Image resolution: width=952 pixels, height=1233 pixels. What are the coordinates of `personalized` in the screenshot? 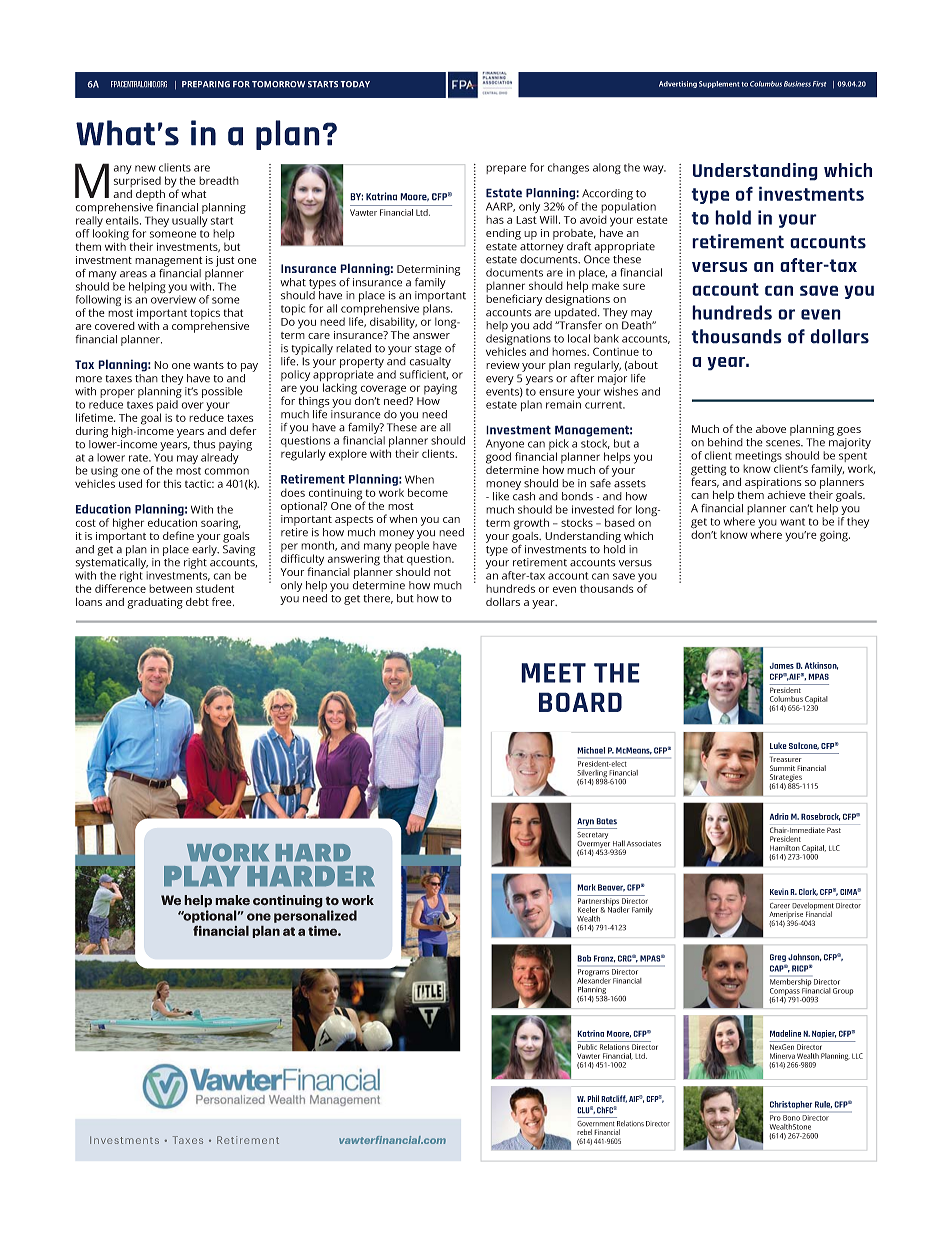 It's located at (315, 916).
